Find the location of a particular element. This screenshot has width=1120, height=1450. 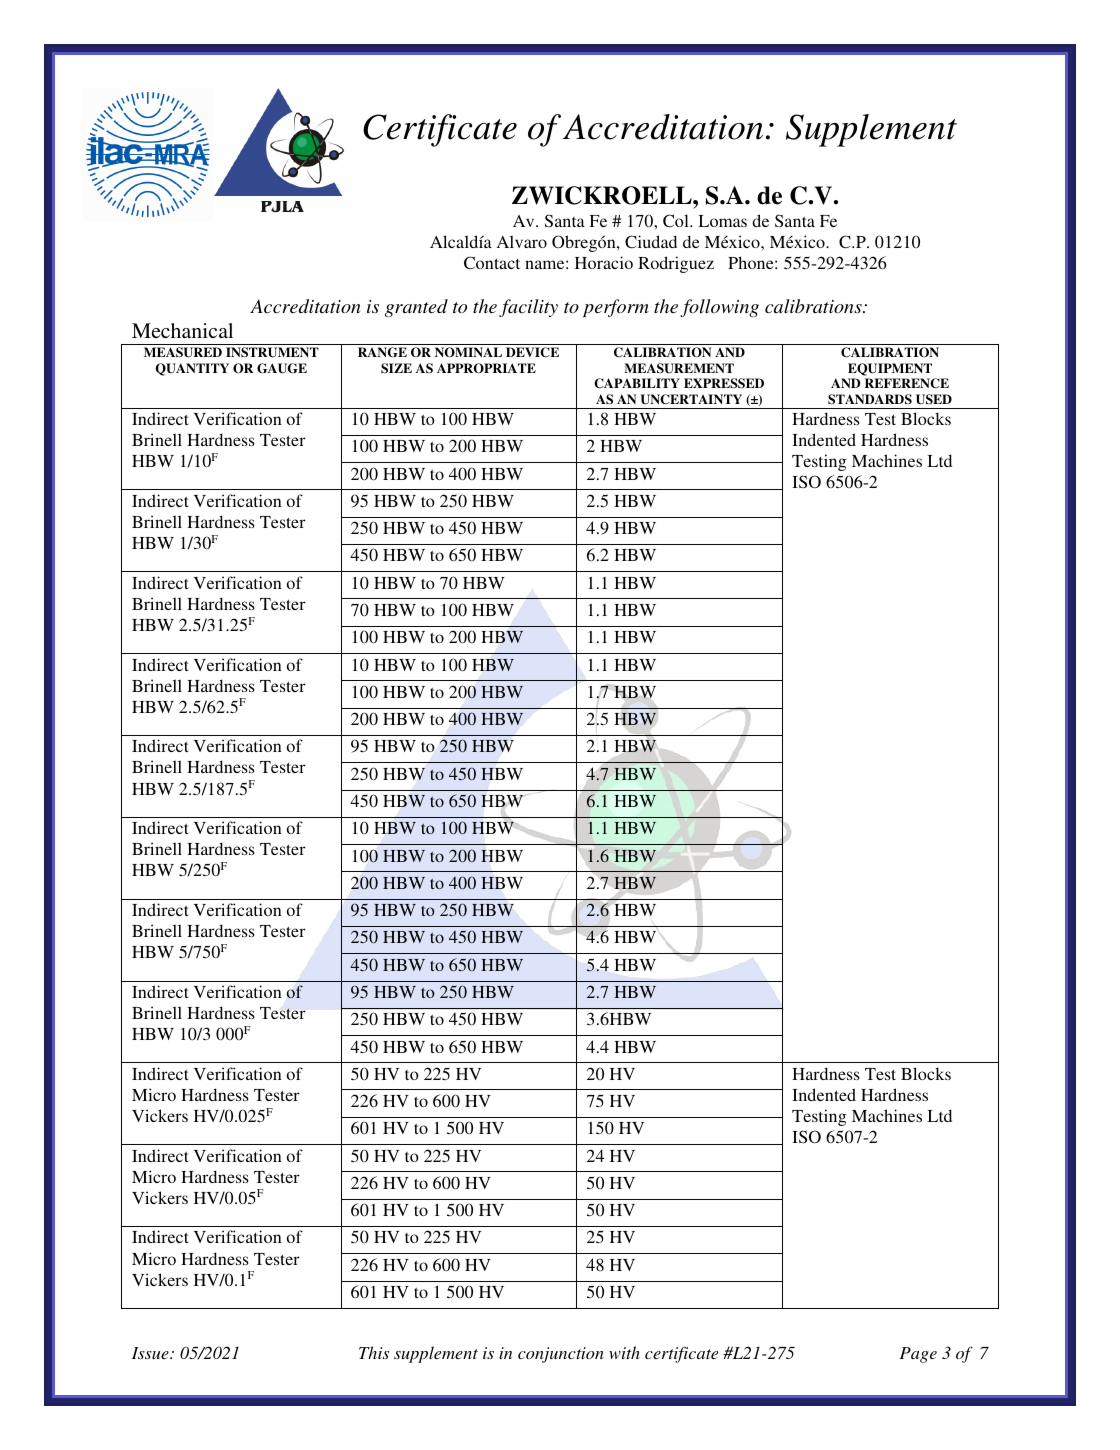

QUANTITY is located at coordinates (192, 369).
